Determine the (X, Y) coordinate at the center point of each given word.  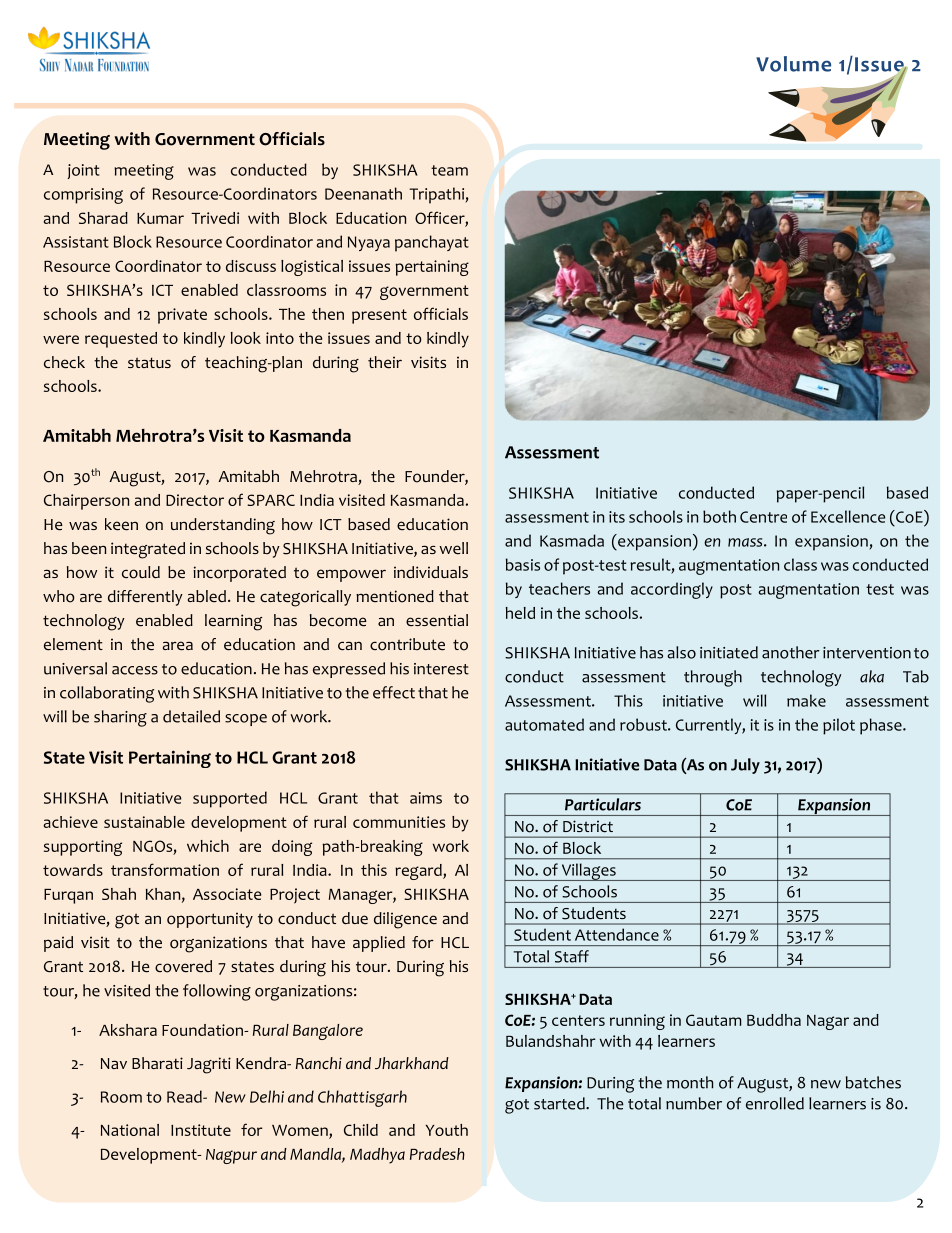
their (385, 362)
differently (145, 598)
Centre (763, 517)
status (149, 362)
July (745, 766)
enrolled (775, 1103)
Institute (201, 1130)
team (449, 170)
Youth (446, 1130)
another (791, 652)
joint (84, 171)
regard (419, 872)
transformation (165, 869)
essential (437, 620)
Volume (793, 64)
